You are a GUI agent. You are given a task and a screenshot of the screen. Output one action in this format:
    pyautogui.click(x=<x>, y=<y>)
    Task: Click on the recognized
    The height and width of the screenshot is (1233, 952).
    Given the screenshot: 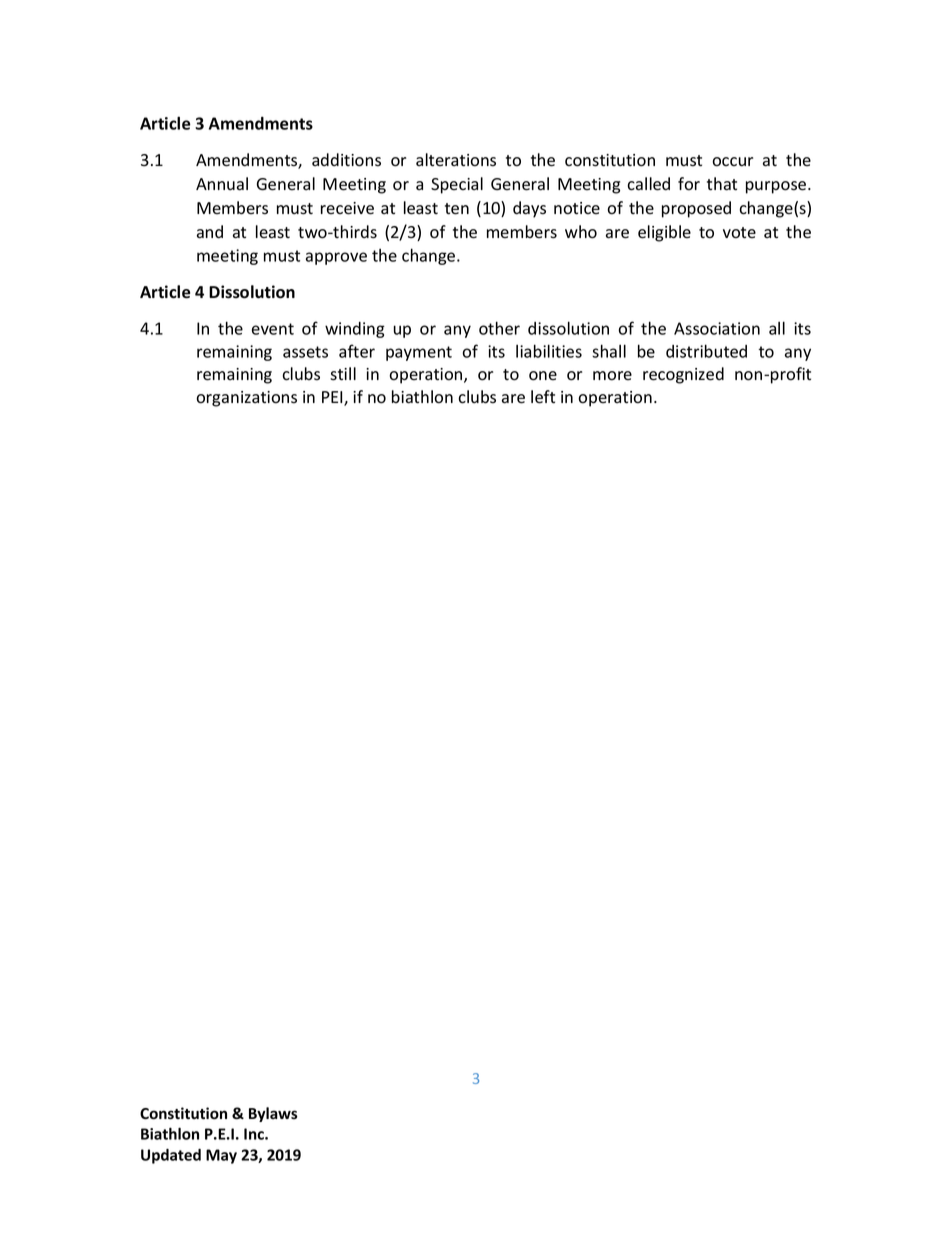 What is the action you would take?
    pyautogui.click(x=683, y=375)
